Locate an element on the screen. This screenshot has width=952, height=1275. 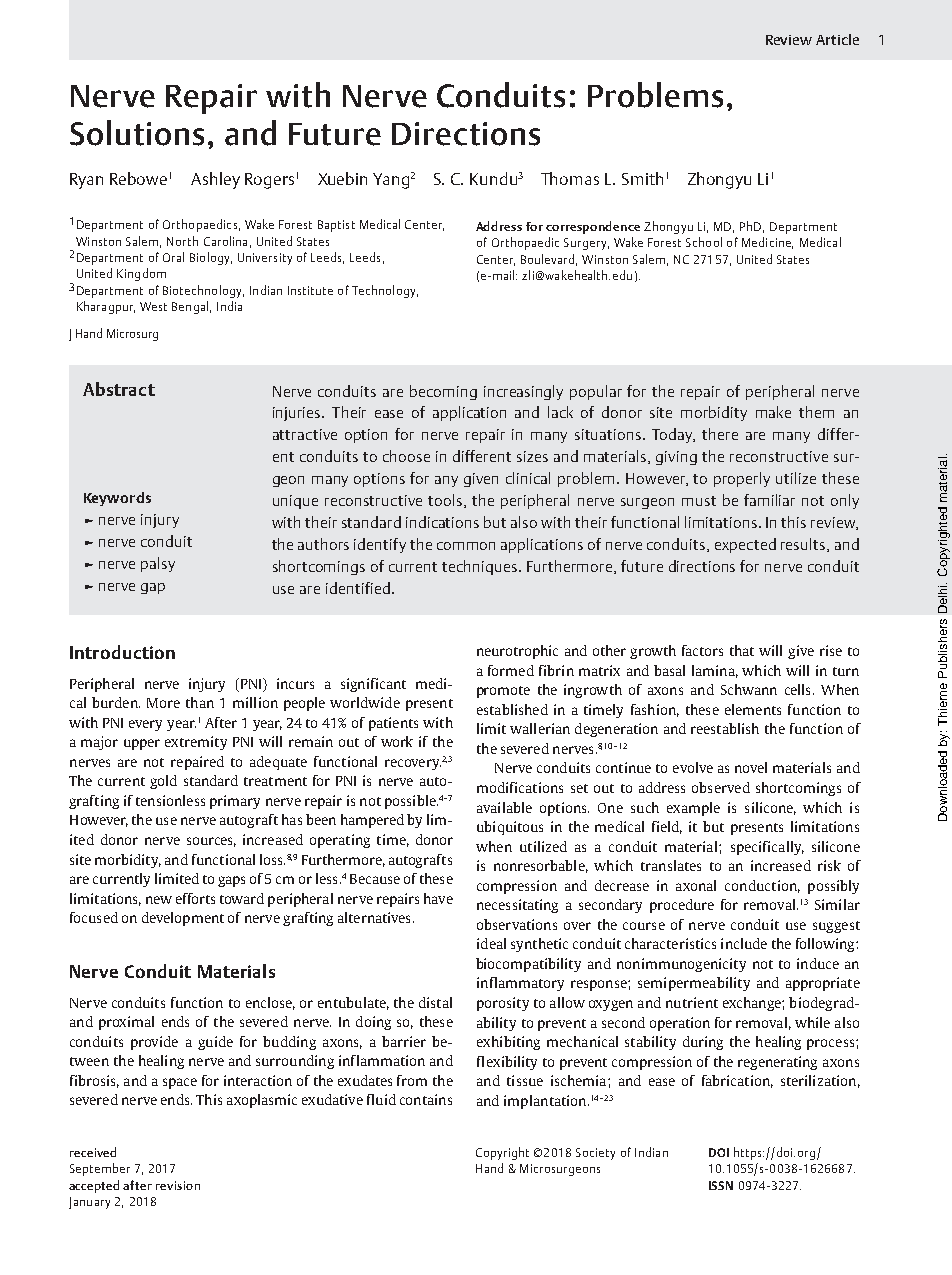
Introduction is located at coordinates (122, 652).
